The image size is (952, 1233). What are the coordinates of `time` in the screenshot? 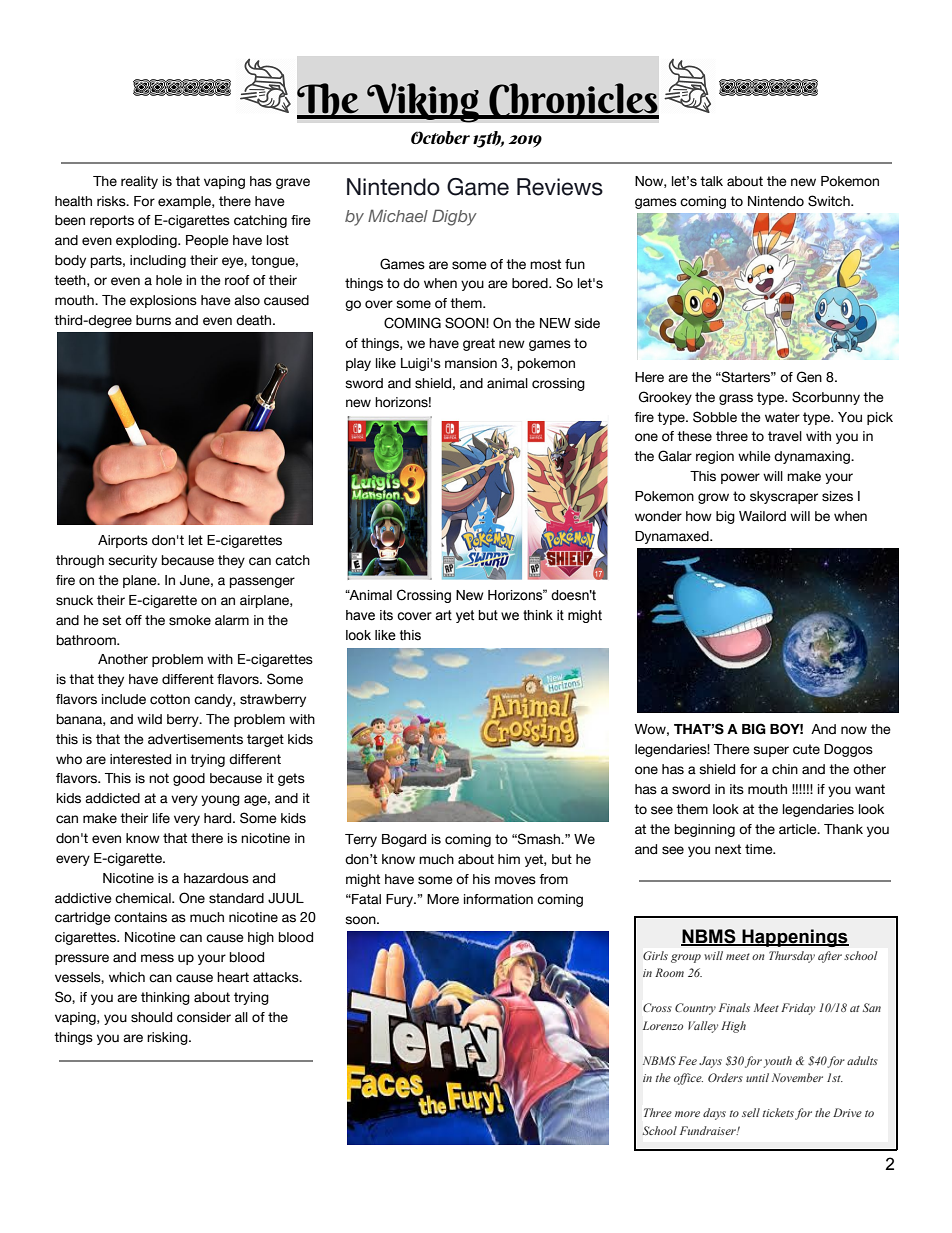 It's located at (760, 849).
